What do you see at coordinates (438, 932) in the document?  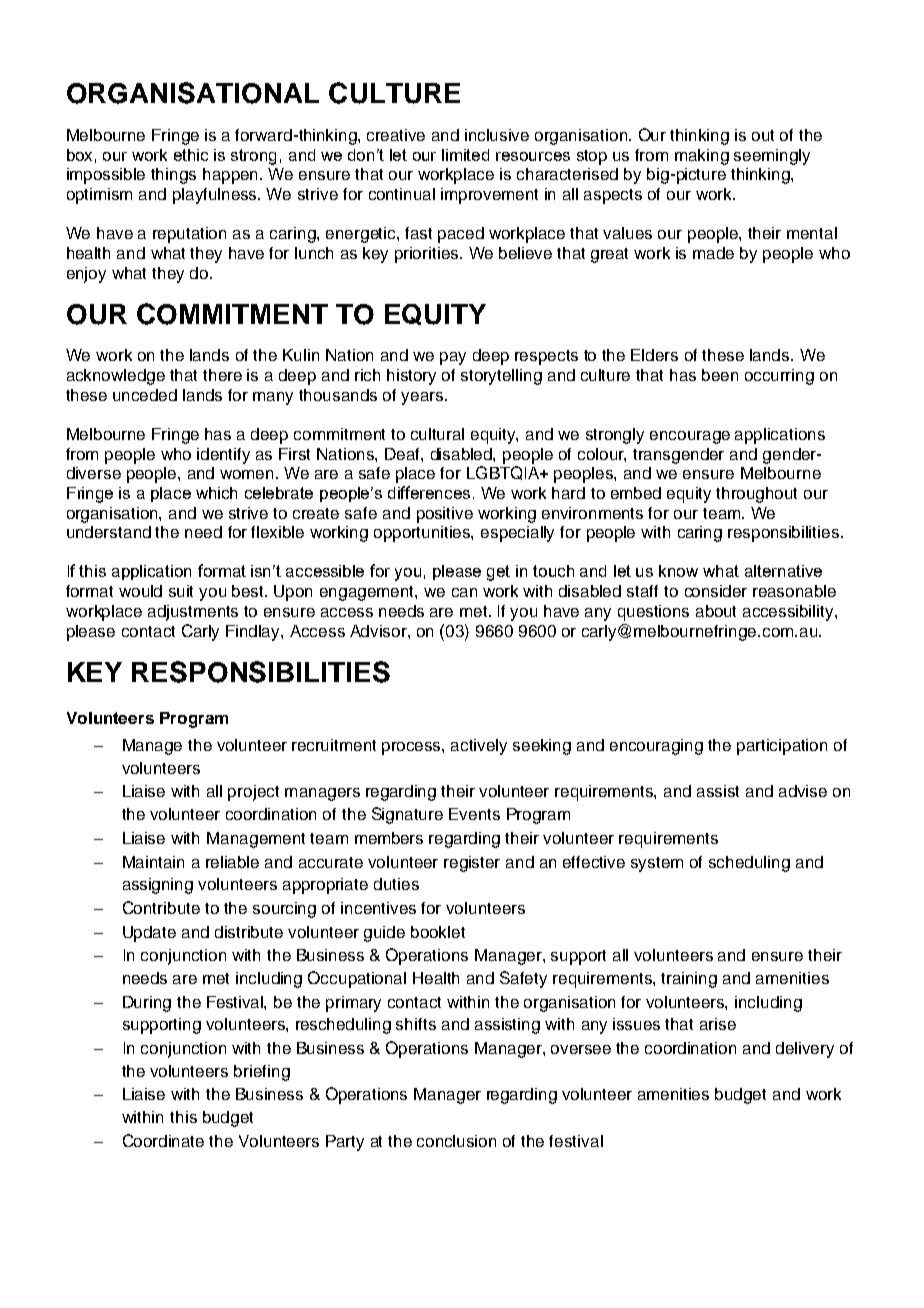 I see `booklet` at bounding box center [438, 932].
